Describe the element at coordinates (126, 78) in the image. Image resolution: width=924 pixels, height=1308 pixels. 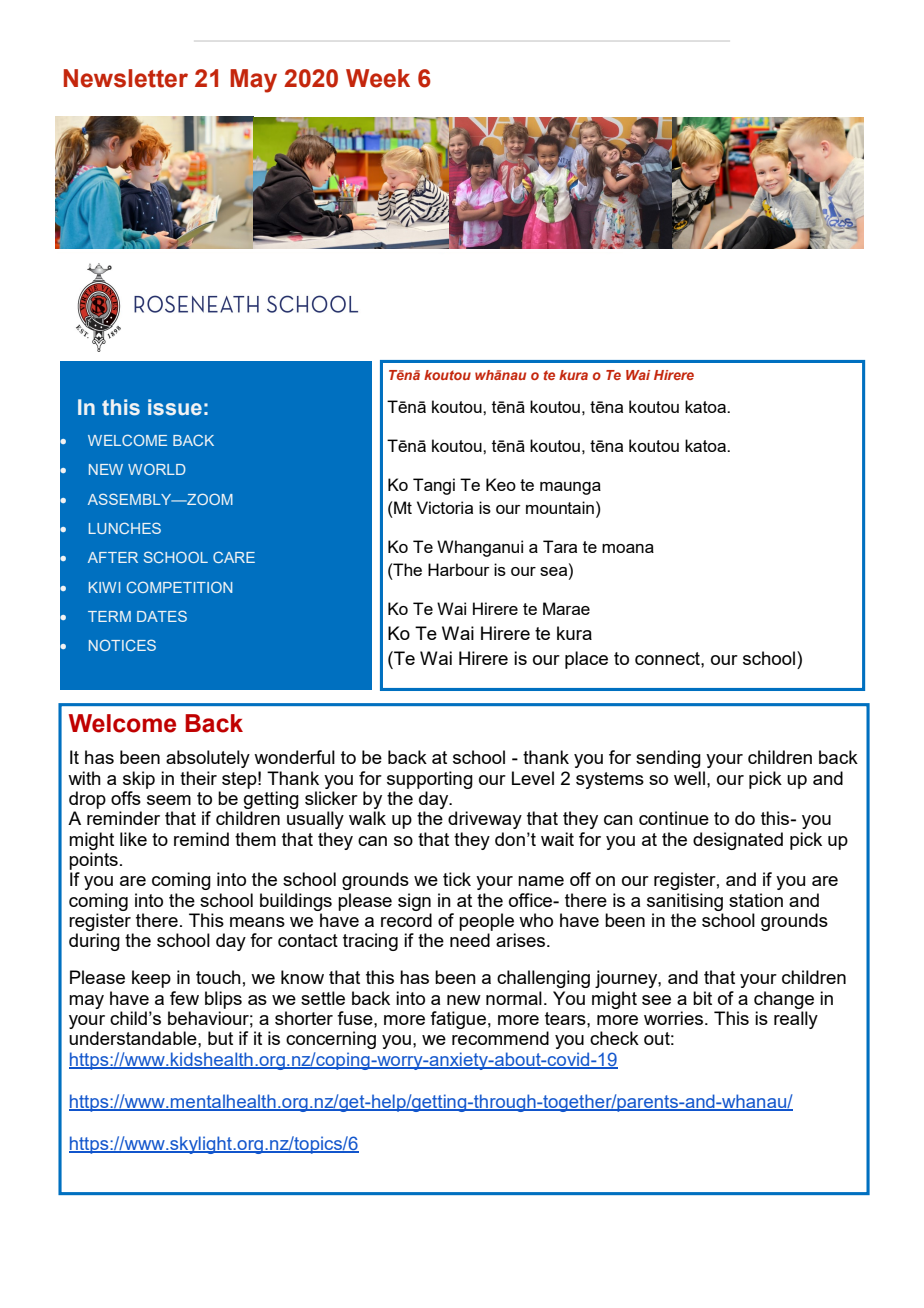
I see `Newsletter` at that location.
